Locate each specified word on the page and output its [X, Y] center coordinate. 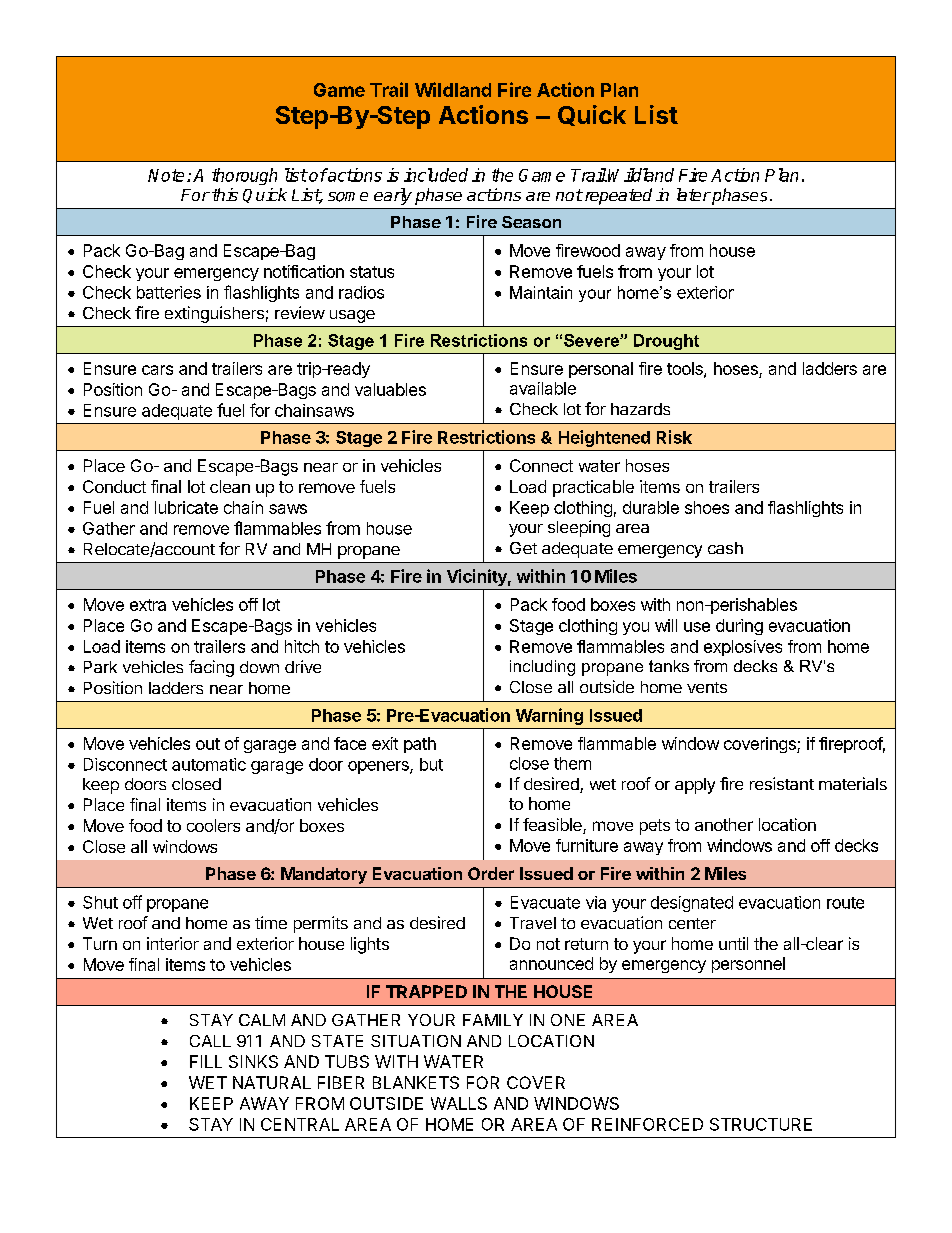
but [431, 764]
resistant [782, 783]
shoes [707, 507]
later [694, 194]
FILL [206, 1061]
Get [523, 548]
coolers [213, 825]
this [225, 194]
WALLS [459, 1103]
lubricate [186, 507]
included [436, 175]
